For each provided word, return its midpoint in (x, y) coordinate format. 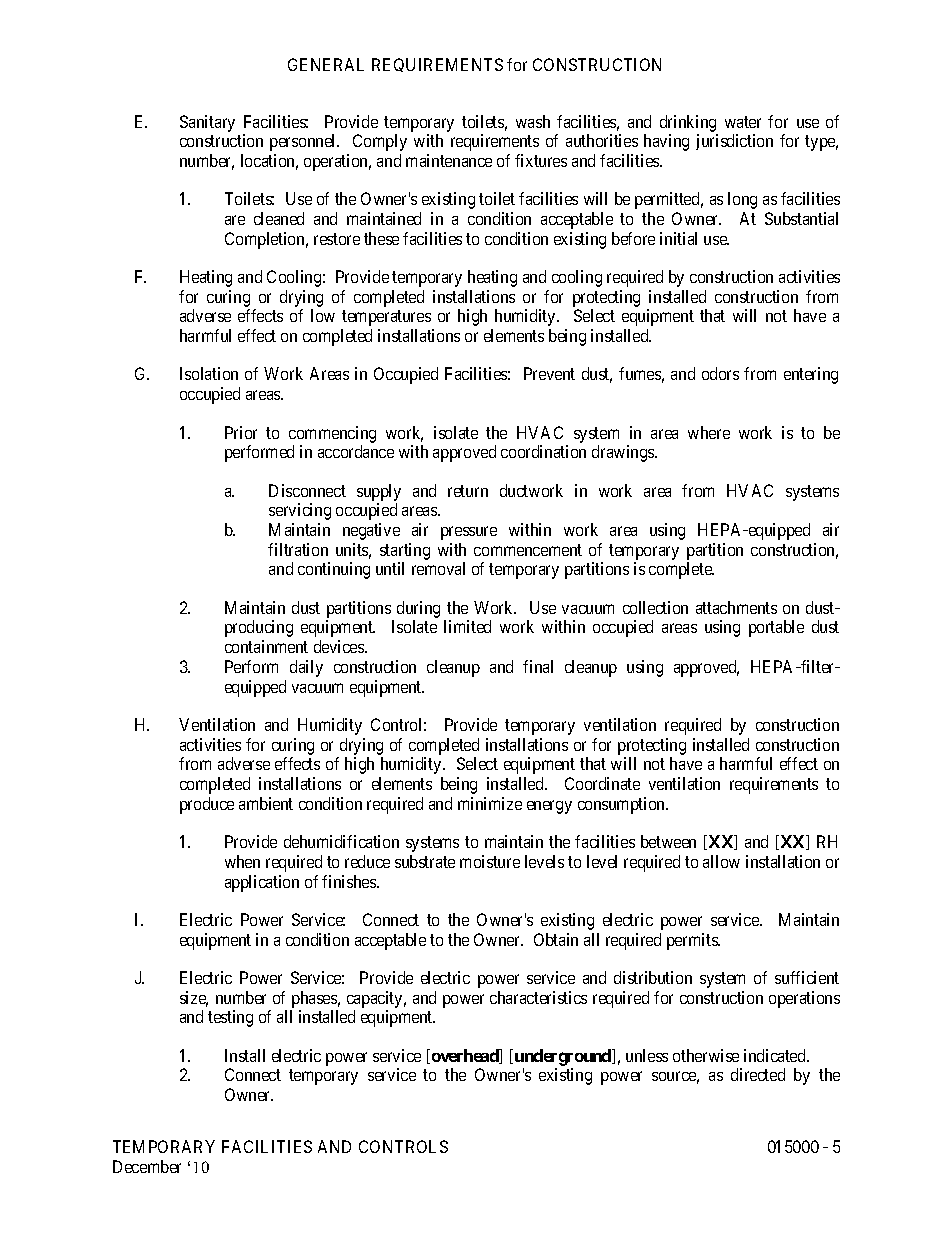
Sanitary (207, 123)
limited (467, 626)
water (743, 122)
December (147, 1166)
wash (533, 121)
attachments (736, 607)
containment (266, 646)
